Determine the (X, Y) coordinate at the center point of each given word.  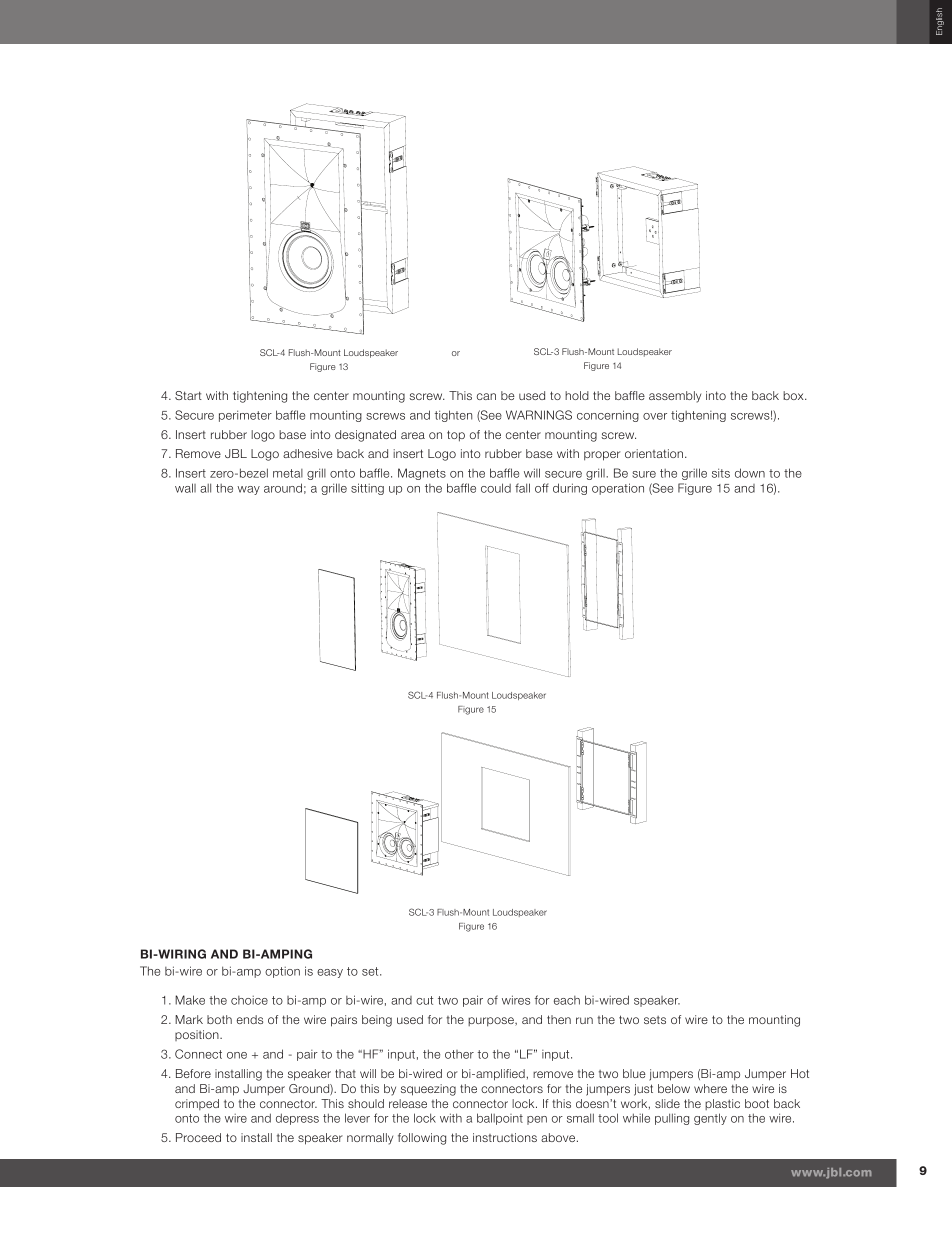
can (486, 396)
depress (297, 1119)
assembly (675, 397)
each (567, 1000)
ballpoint (500, 1119)
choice (249, 1000)
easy (330, 973)
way (248, 490)
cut (424, 1000)
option (282, 972)
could (496, 488)
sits (721, 473)
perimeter (245, 416)
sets (655, 1020)
